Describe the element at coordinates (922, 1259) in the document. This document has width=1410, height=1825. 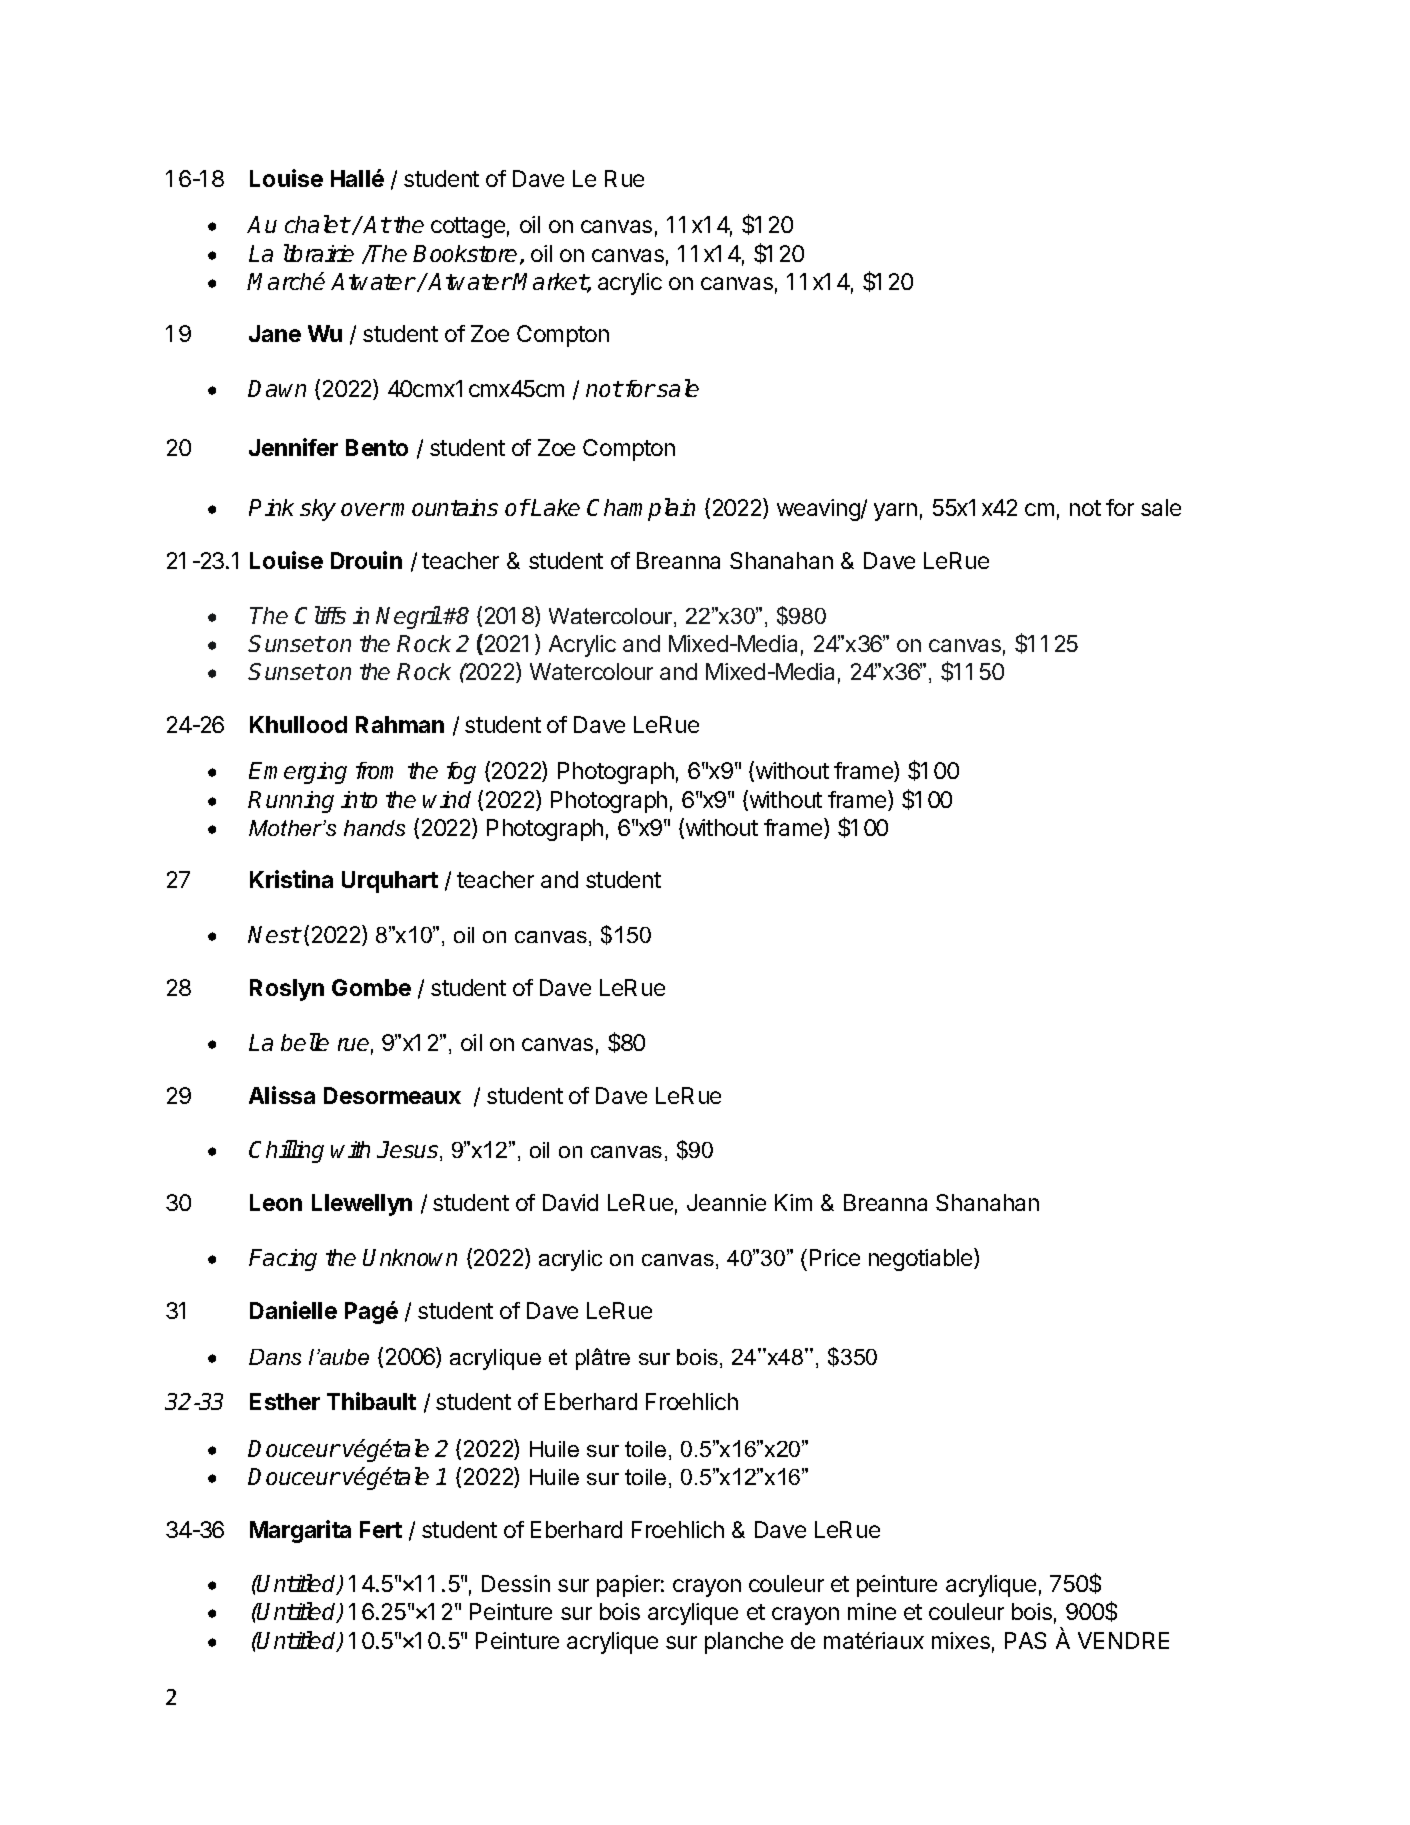
I see `negotiable` at that location.
